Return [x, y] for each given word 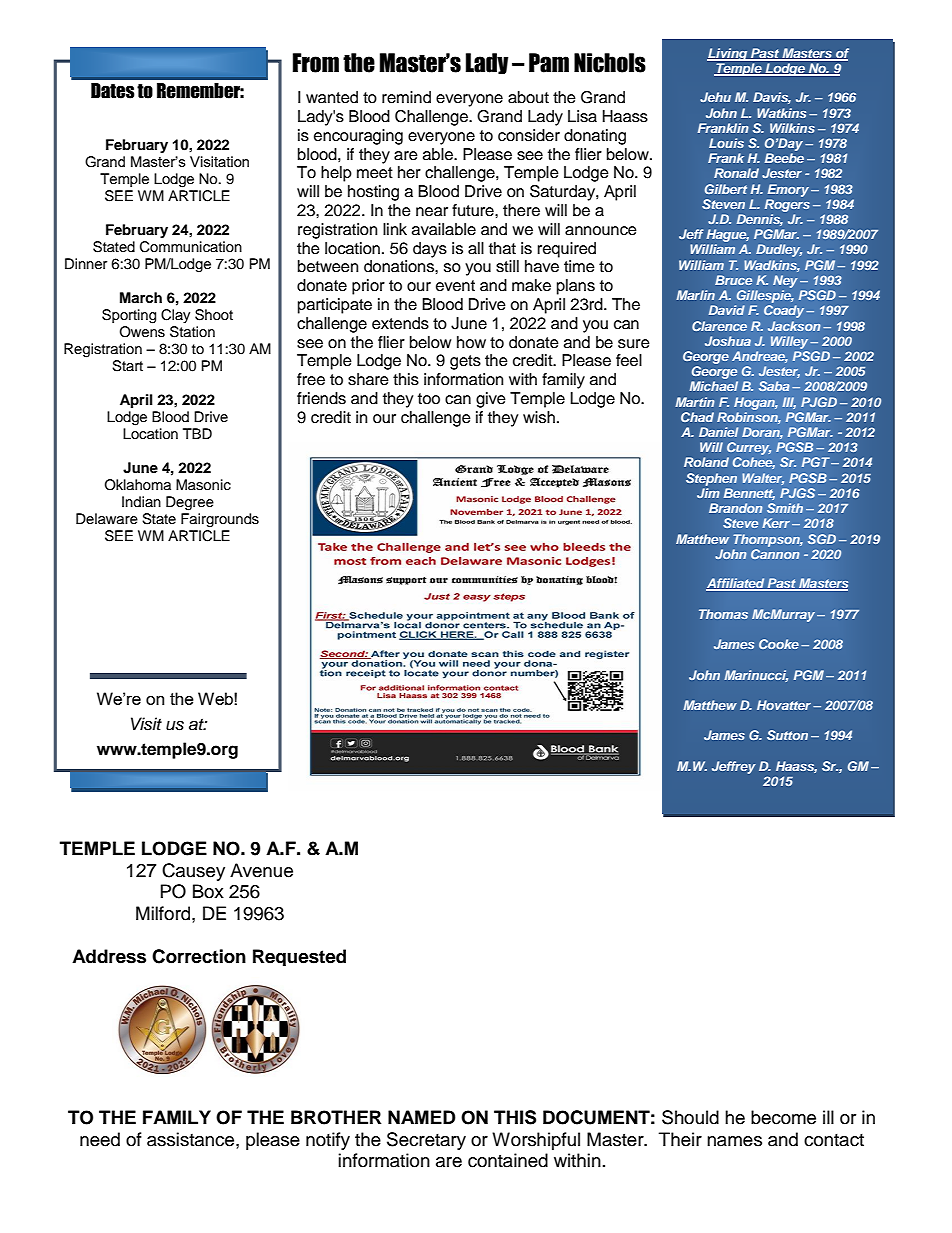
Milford [164, 913]
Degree [190, 503]
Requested [299, 957]
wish [539, 417]
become [783, 1117]
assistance [192, 1139]
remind [406, 97]
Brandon [736, 508]
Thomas [723, 614]
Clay [175, 316]
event [455, 286]
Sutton [787, 735]
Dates [113, 91]
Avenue [261, 870]
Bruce [733, 280]
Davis [772, 98]
